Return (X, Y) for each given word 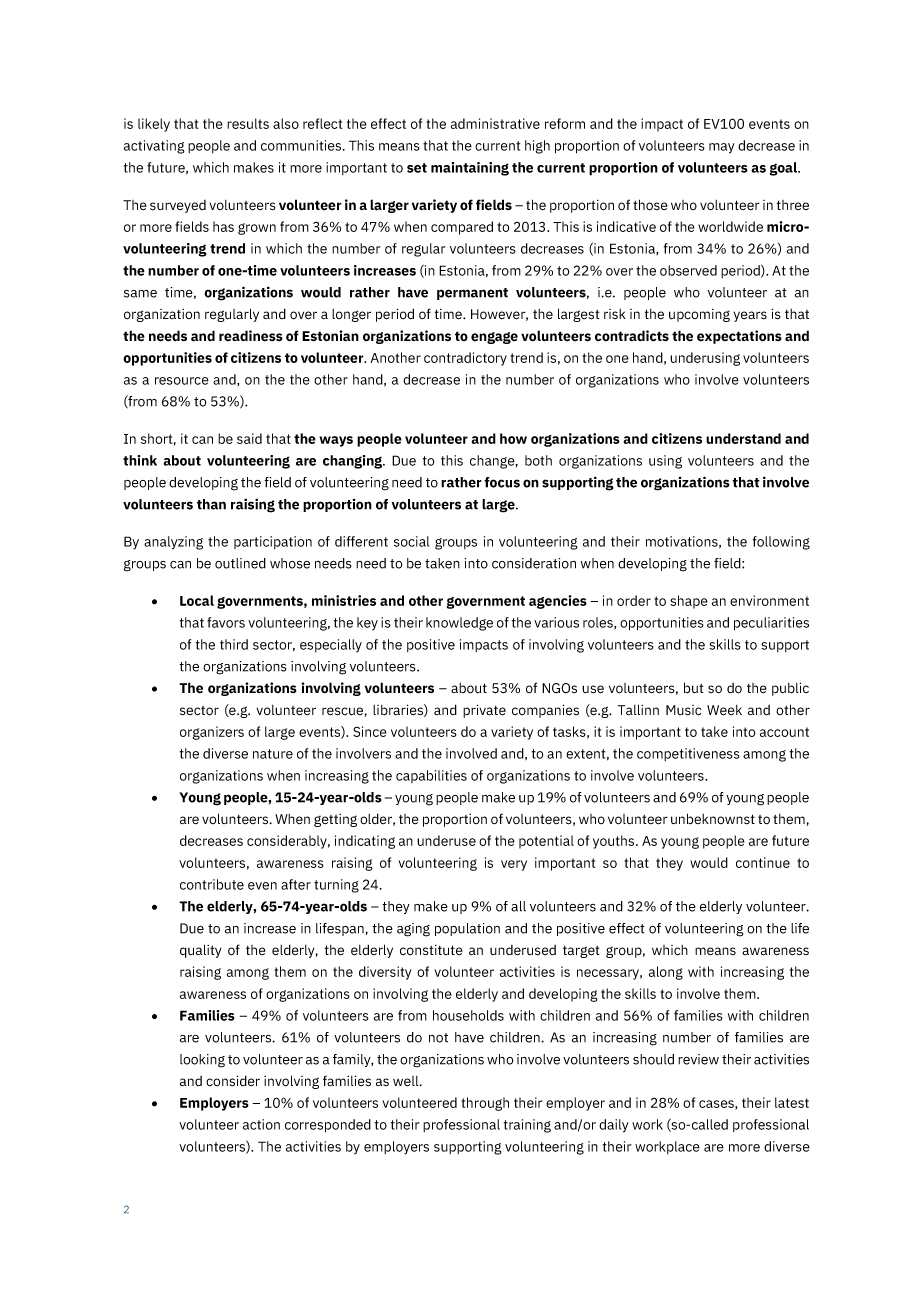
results (248, 123)
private (484, 711)
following (781, 543)
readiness (251, 336)
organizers (212, 733)
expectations (739, 337)
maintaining (470, 169)
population (467, 929)
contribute (212, 884)
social (411, 541)
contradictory (465, 359)
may (722, 148)
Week (724, 710)
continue (763, 862)
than (211, 504)
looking (202, 1061)
